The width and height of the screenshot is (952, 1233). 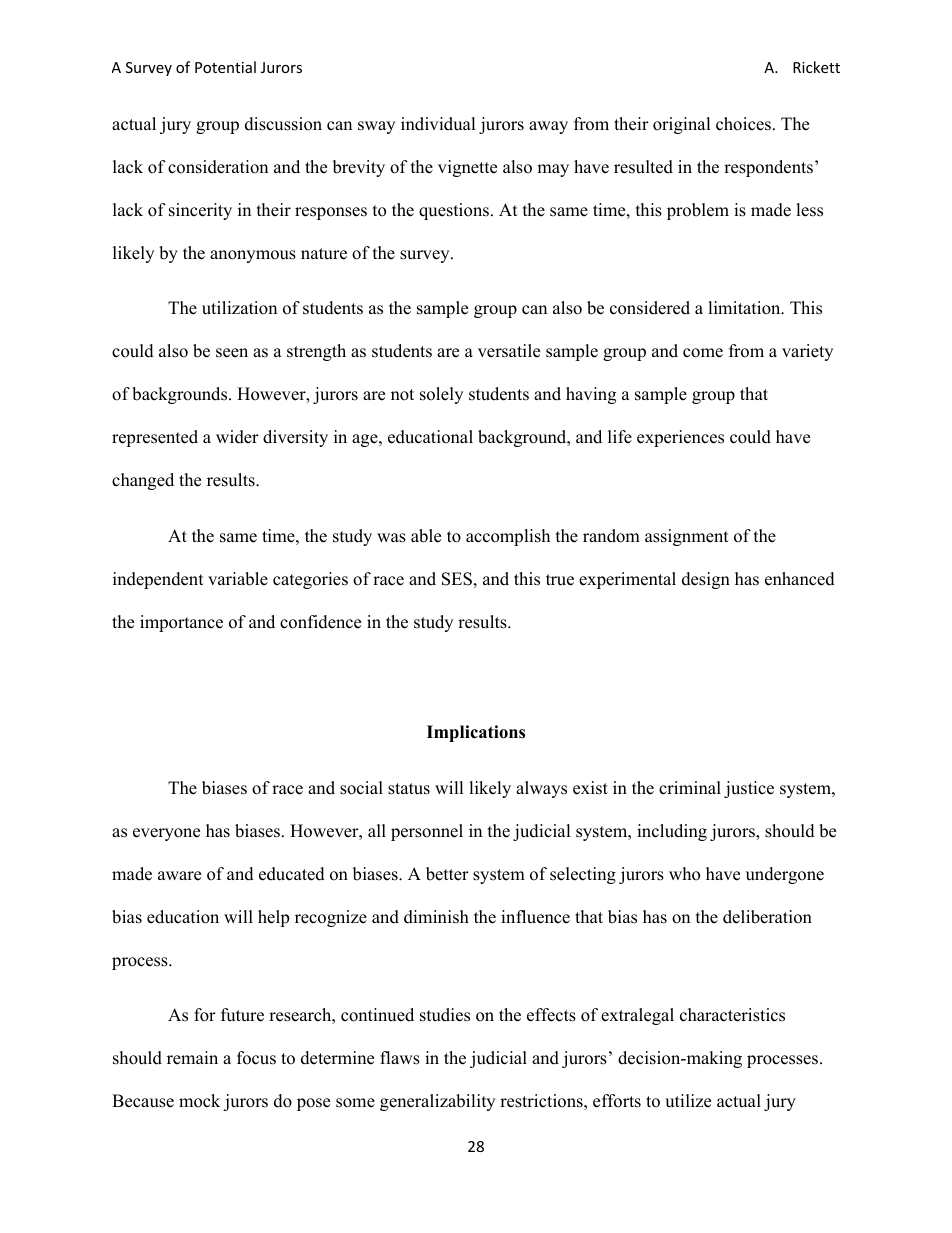 What do you see at coordinates (743, 124) in the screenshot?
I see `choices` at bounding box center [743, 124].
